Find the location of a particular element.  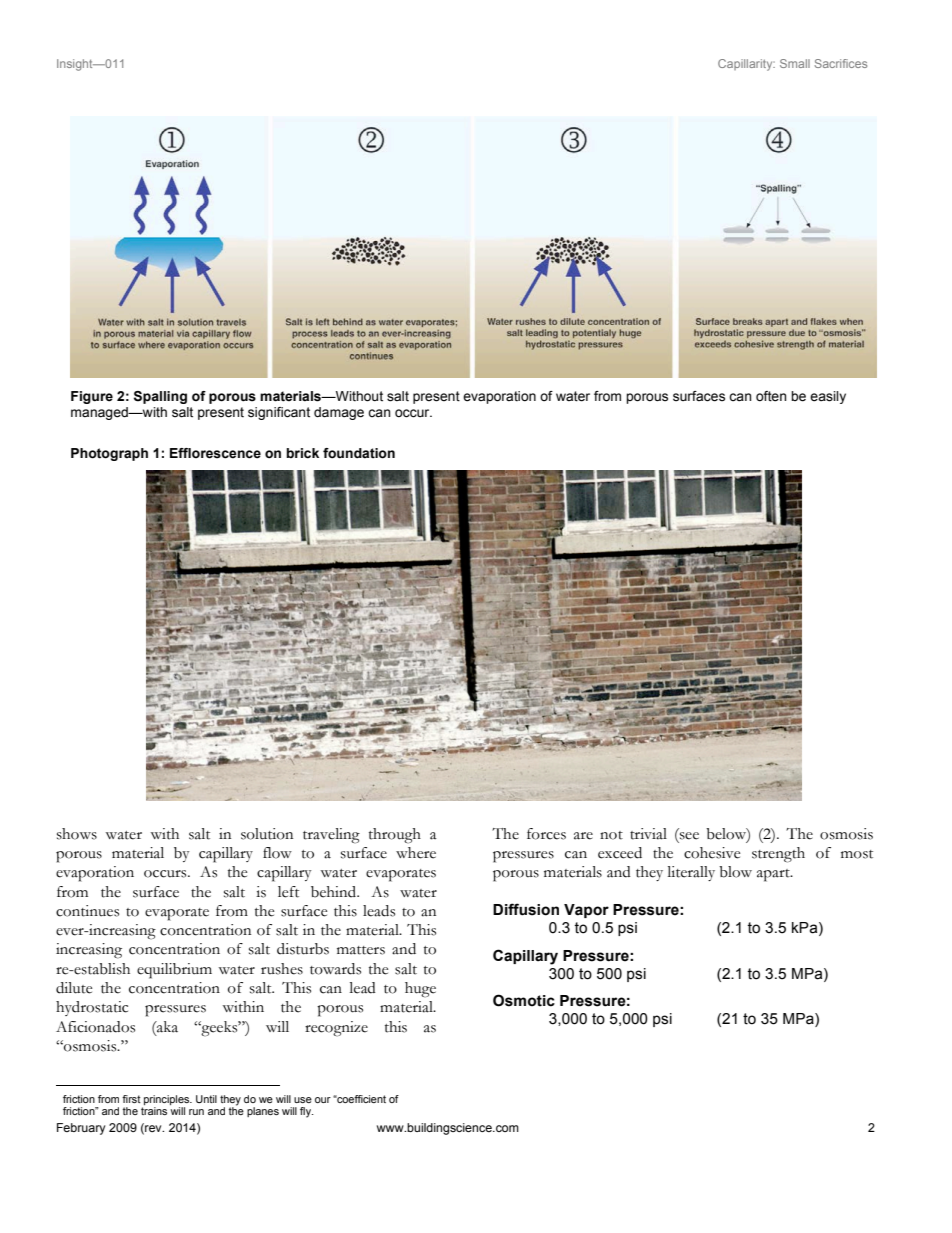

Sacrifices is located at coordinates (840, 63).
